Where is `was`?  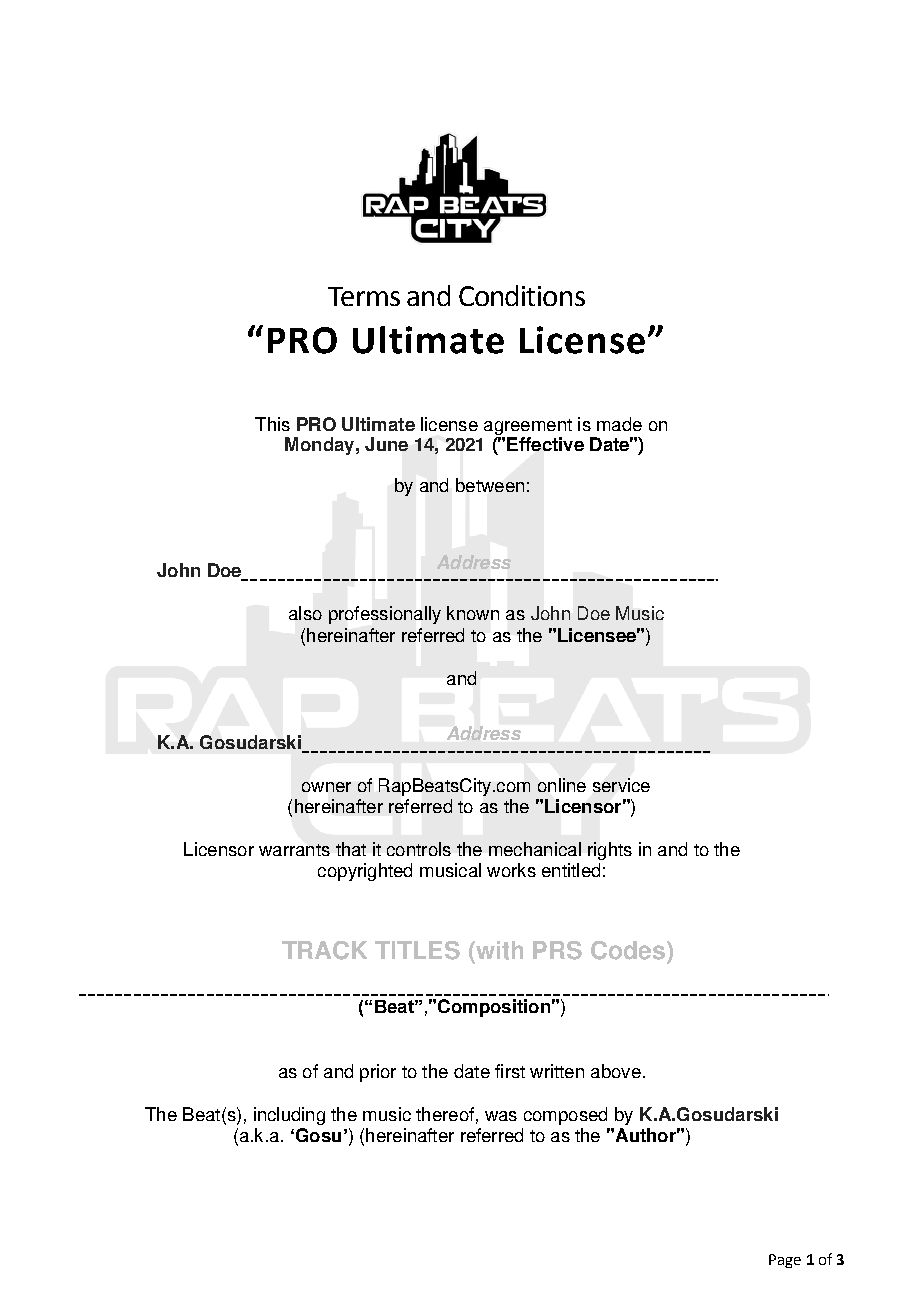 was is located at coordinates (501, 1116).
